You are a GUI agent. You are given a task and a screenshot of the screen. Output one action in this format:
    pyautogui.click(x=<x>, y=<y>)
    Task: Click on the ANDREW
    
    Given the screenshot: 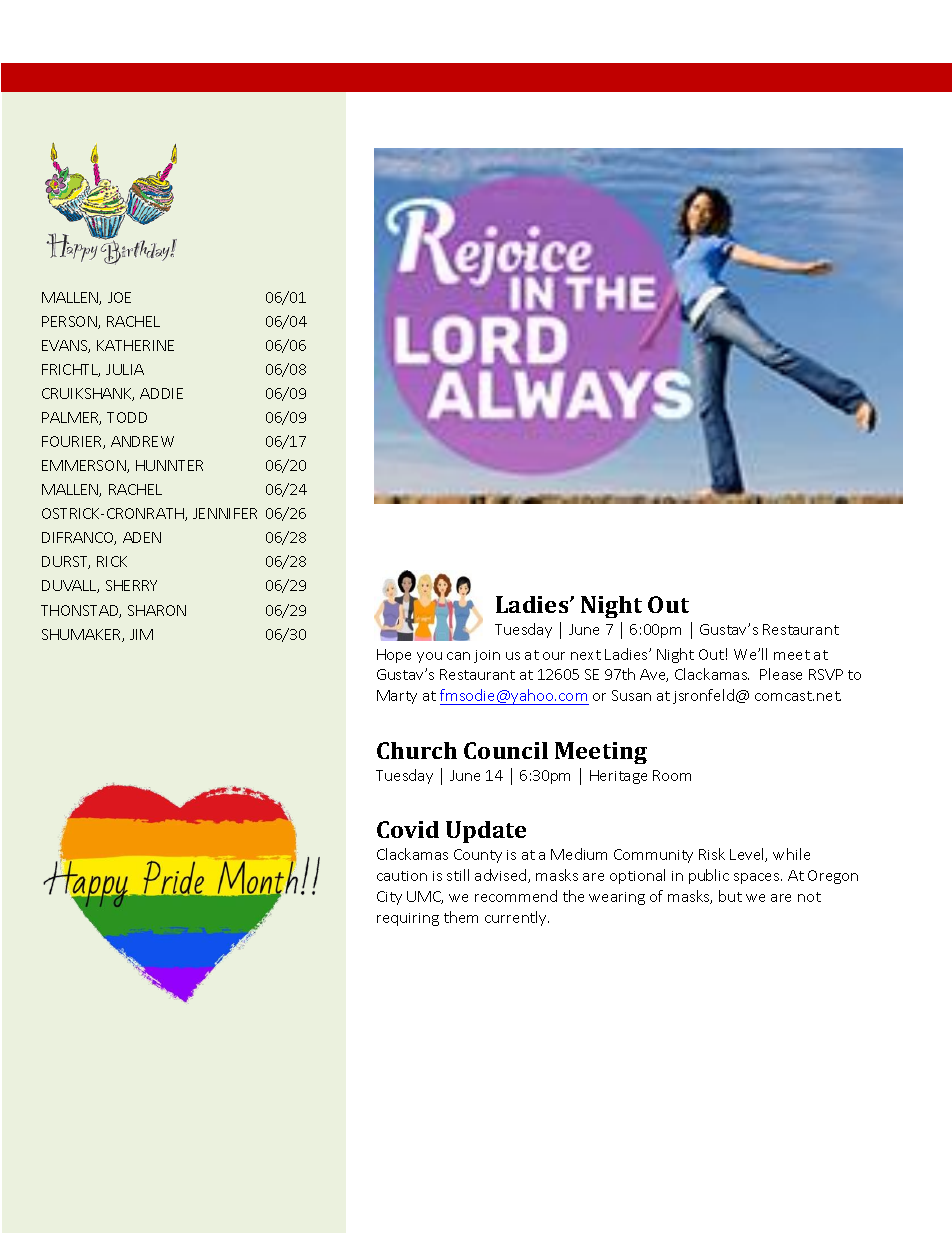 What is the action you would take?
    pyautogui.click(x=142, y=441)
